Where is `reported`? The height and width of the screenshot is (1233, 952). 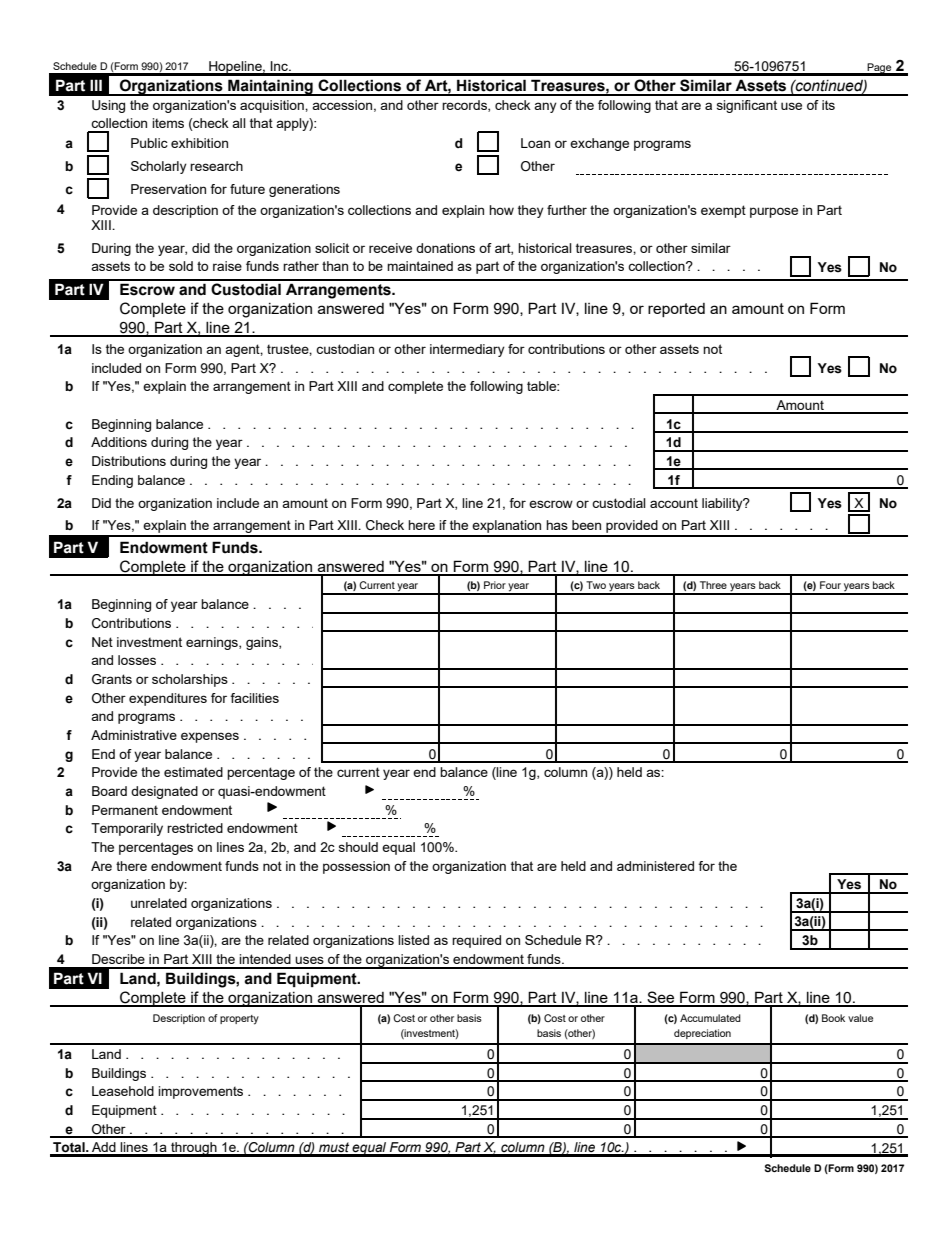 reported is located at coordinates (676, 310).
